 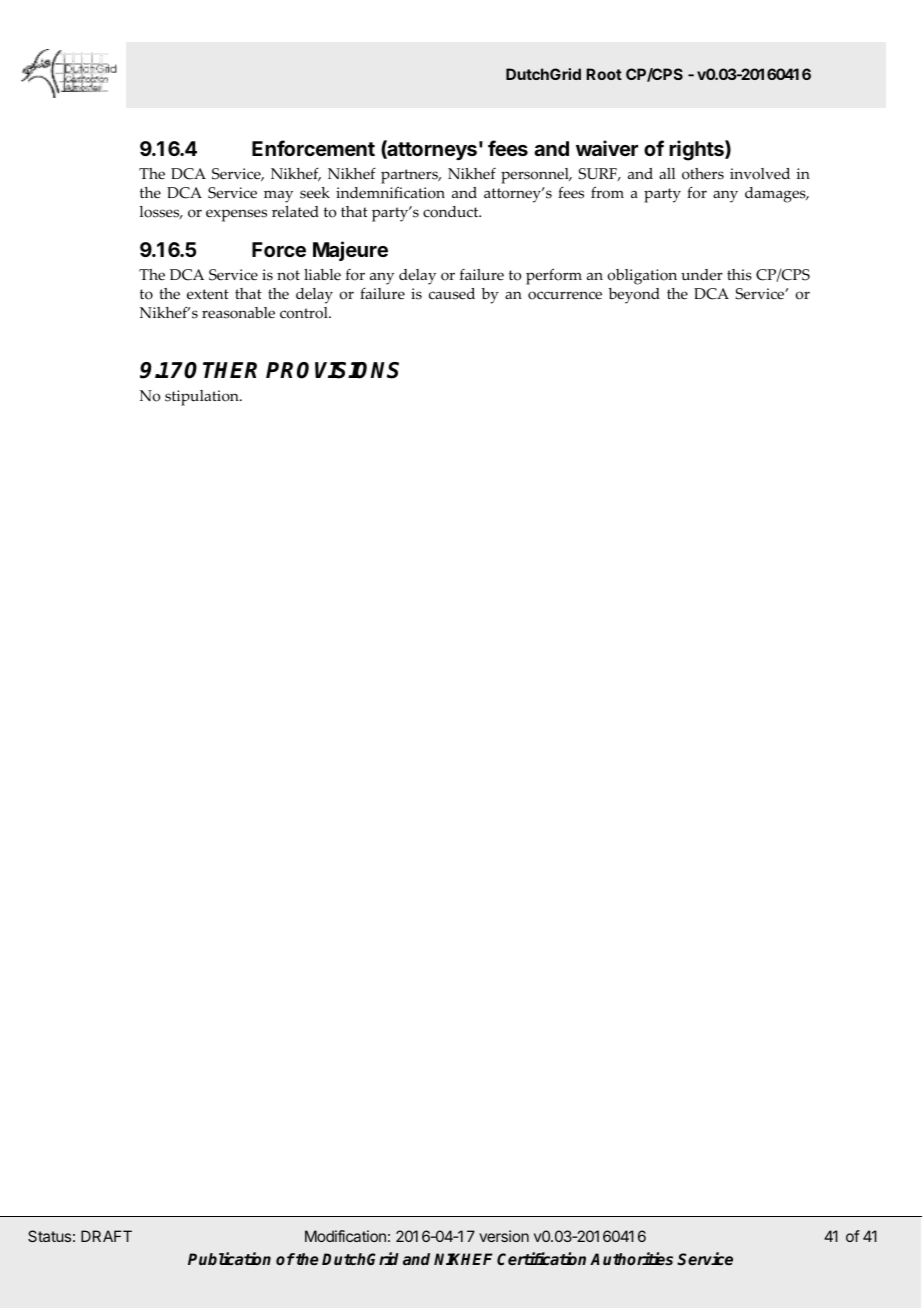 I want to click on indemnification, so click(x=390, y=192).
